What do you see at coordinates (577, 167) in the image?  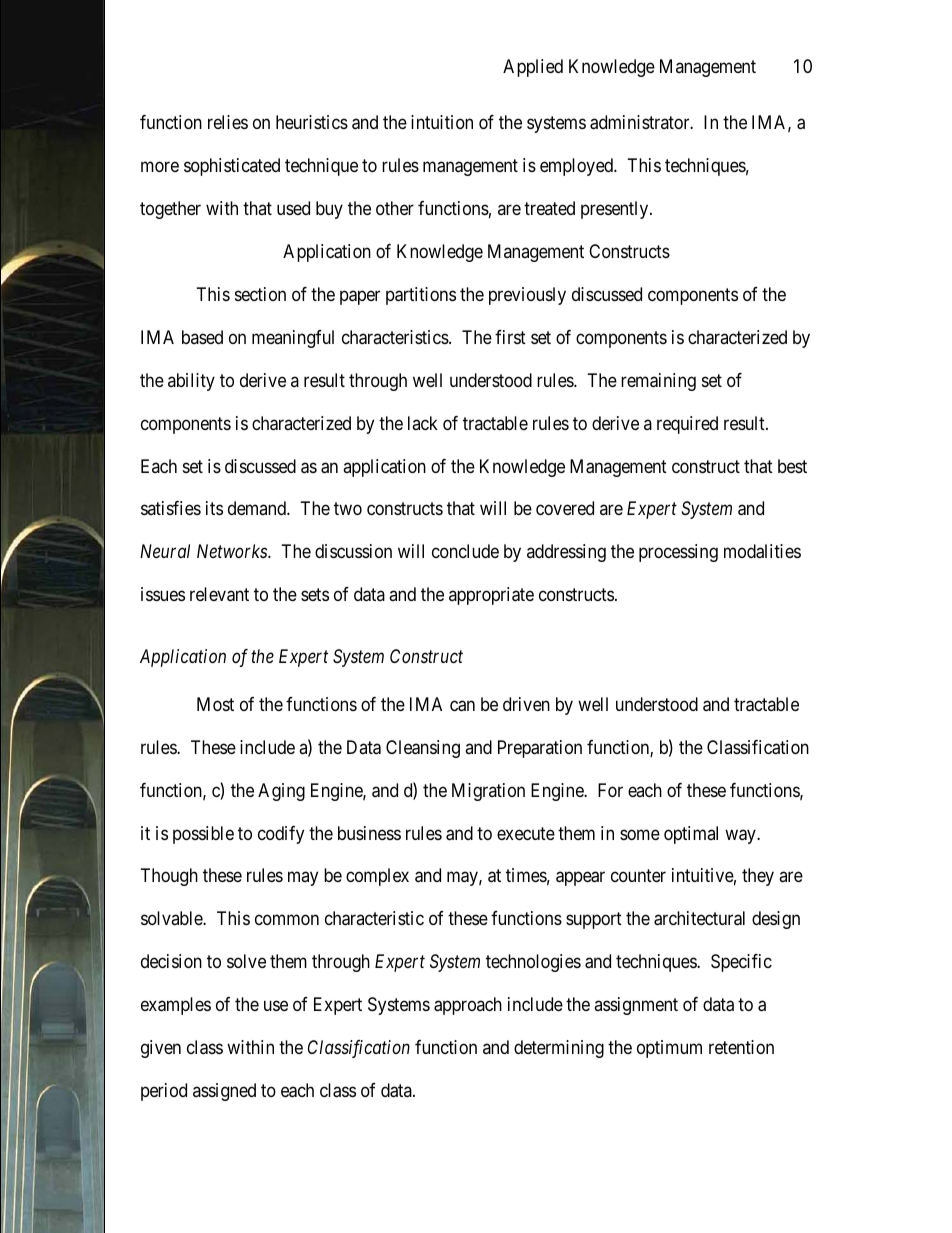 I see `employed` at bounding box center [577, 167].
